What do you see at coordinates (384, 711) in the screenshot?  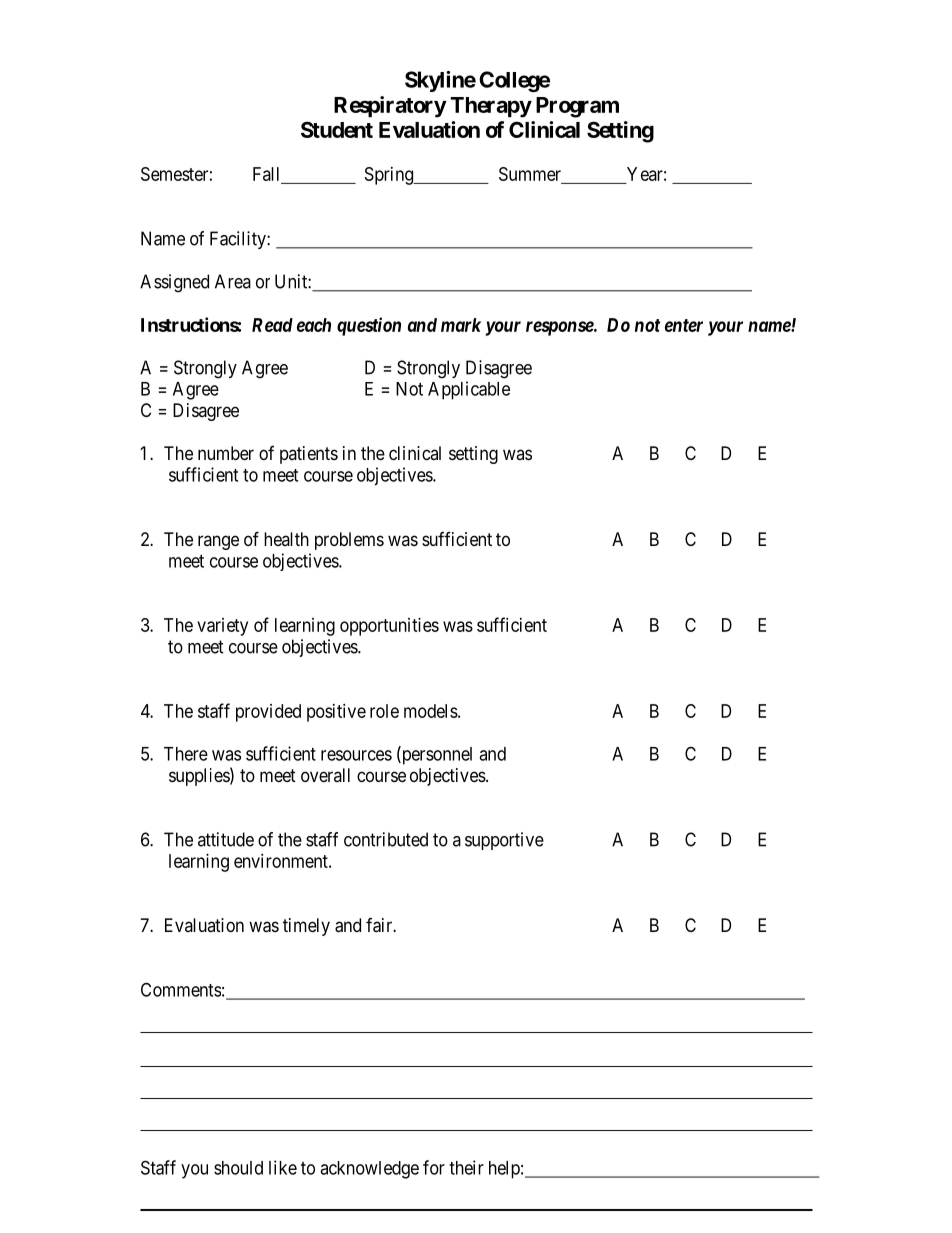 I see `role` at bounding box center [384, 711].
